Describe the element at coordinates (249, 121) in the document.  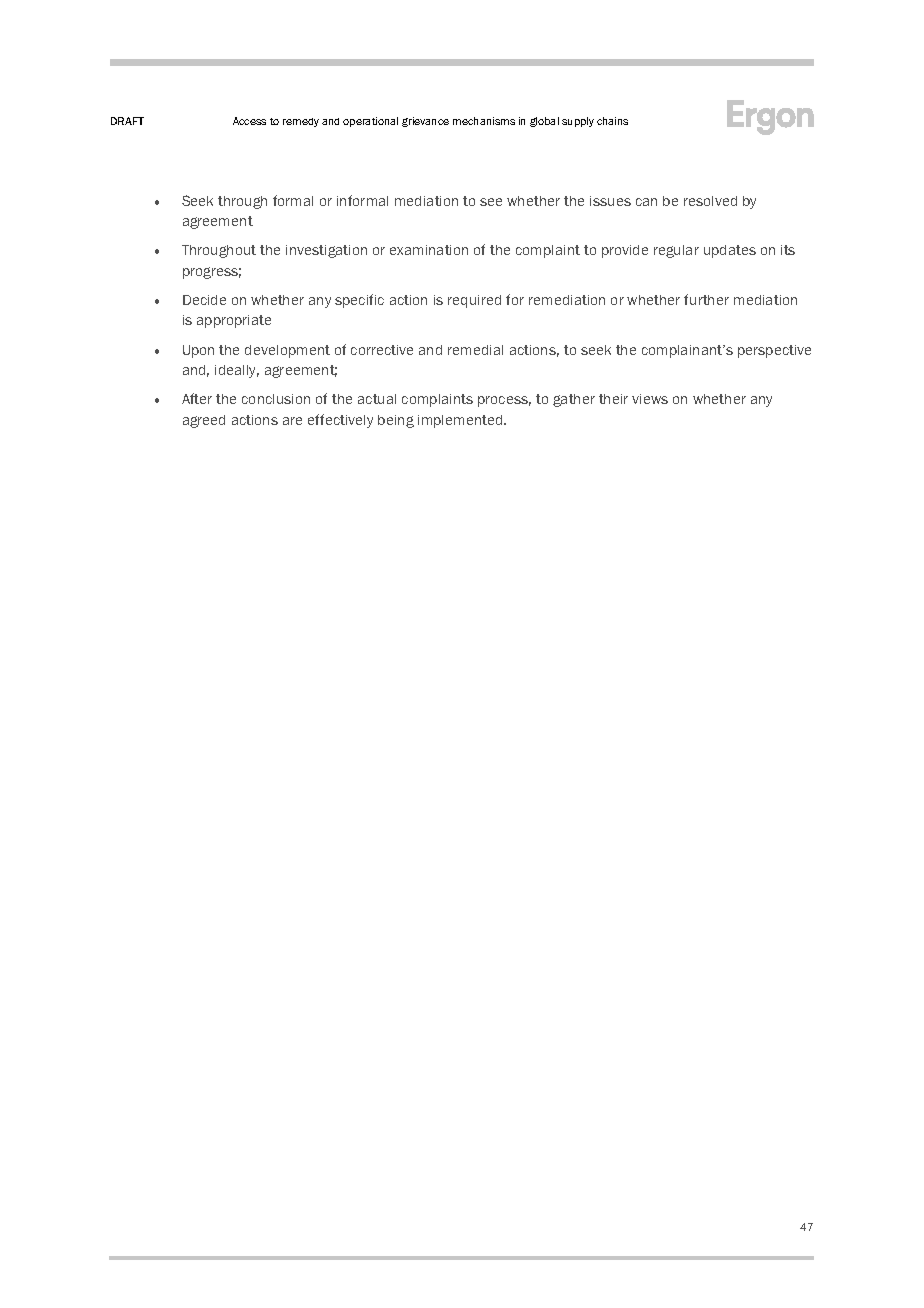
I see `Access` at that location.
